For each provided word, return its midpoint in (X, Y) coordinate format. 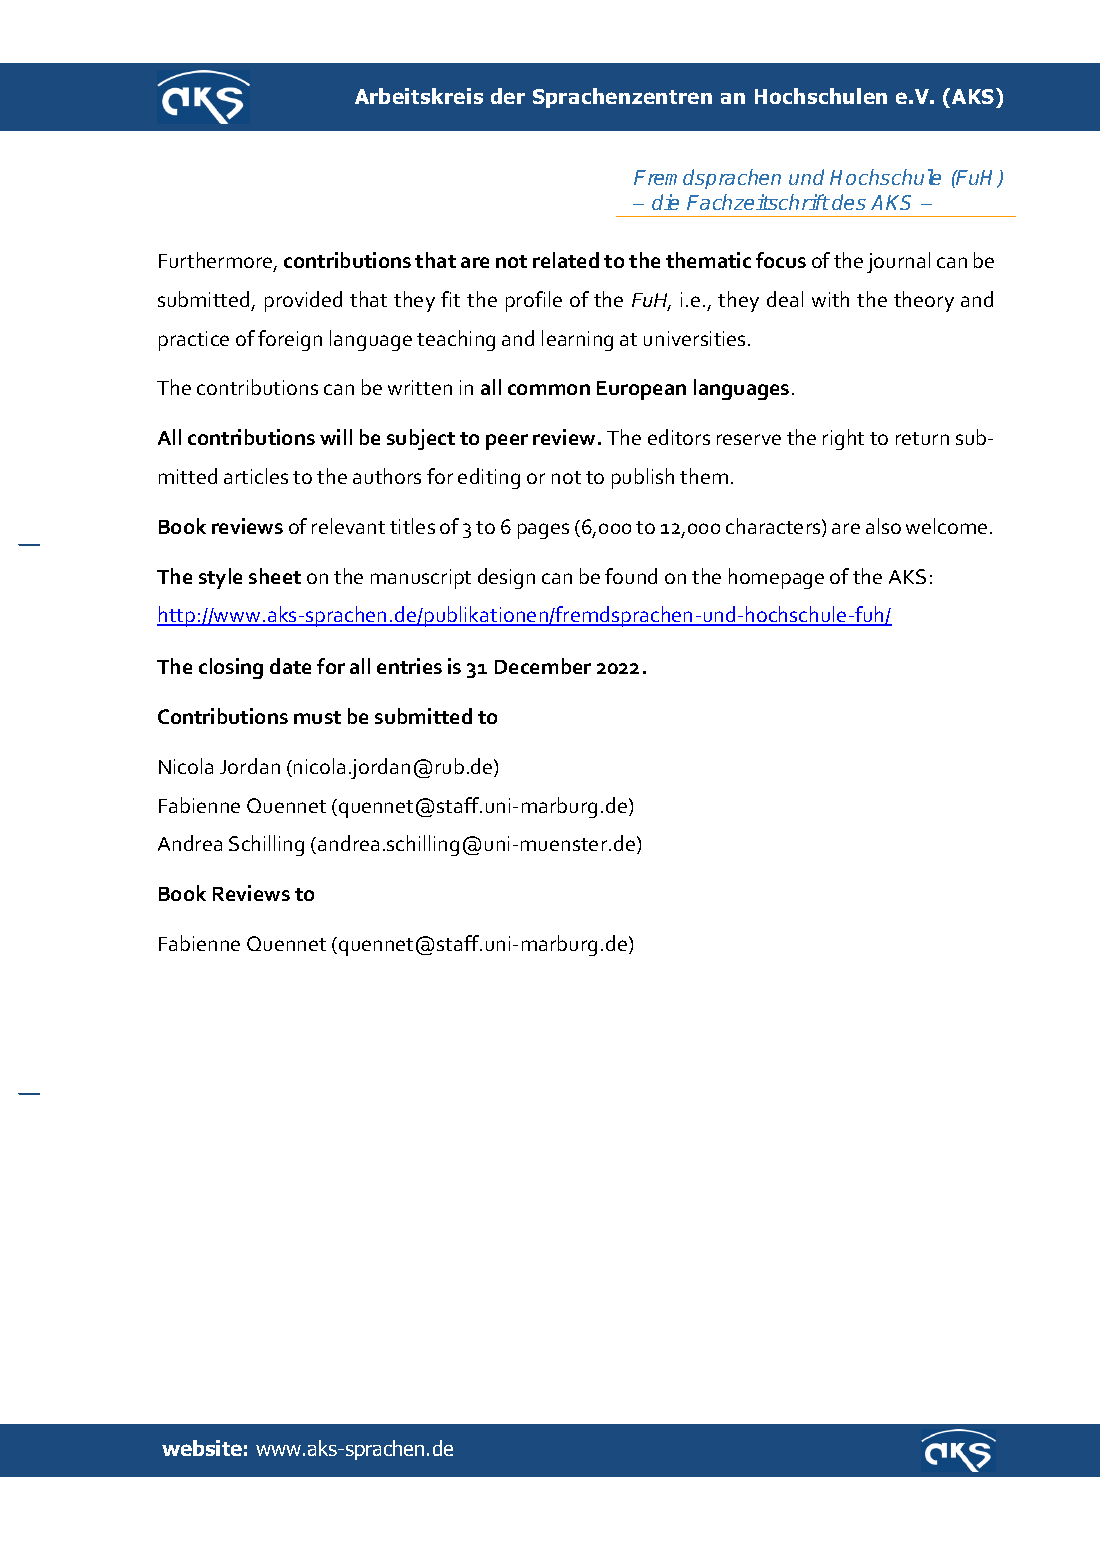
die (665, 202)
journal (898, 262)
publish (643, 478)
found (631, 576)
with (830, 299)
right (843, 439)
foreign (290, 340)
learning (577, 340)
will (336, 437)
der (508, 96)
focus (781, 260)
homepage (776, 578)
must (317, 717)
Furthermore (217, 261)
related (566, 260)
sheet (275, 576)
